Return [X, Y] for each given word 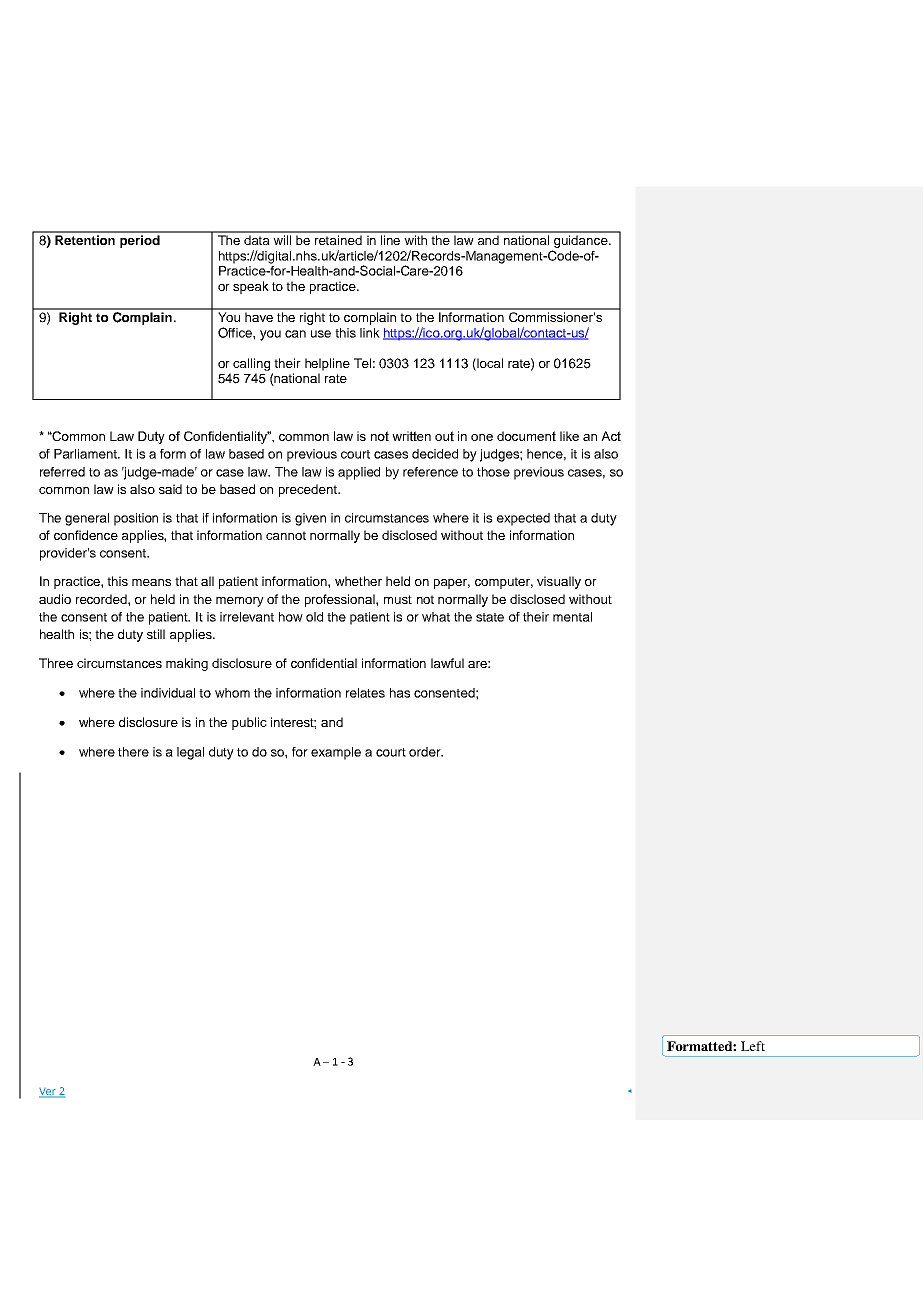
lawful [447, 663]
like [569, 436]
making [187, 664]
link [370, 333]
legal [190, 753]
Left [753, 1046]
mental [572, 617]
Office [236, 332]
